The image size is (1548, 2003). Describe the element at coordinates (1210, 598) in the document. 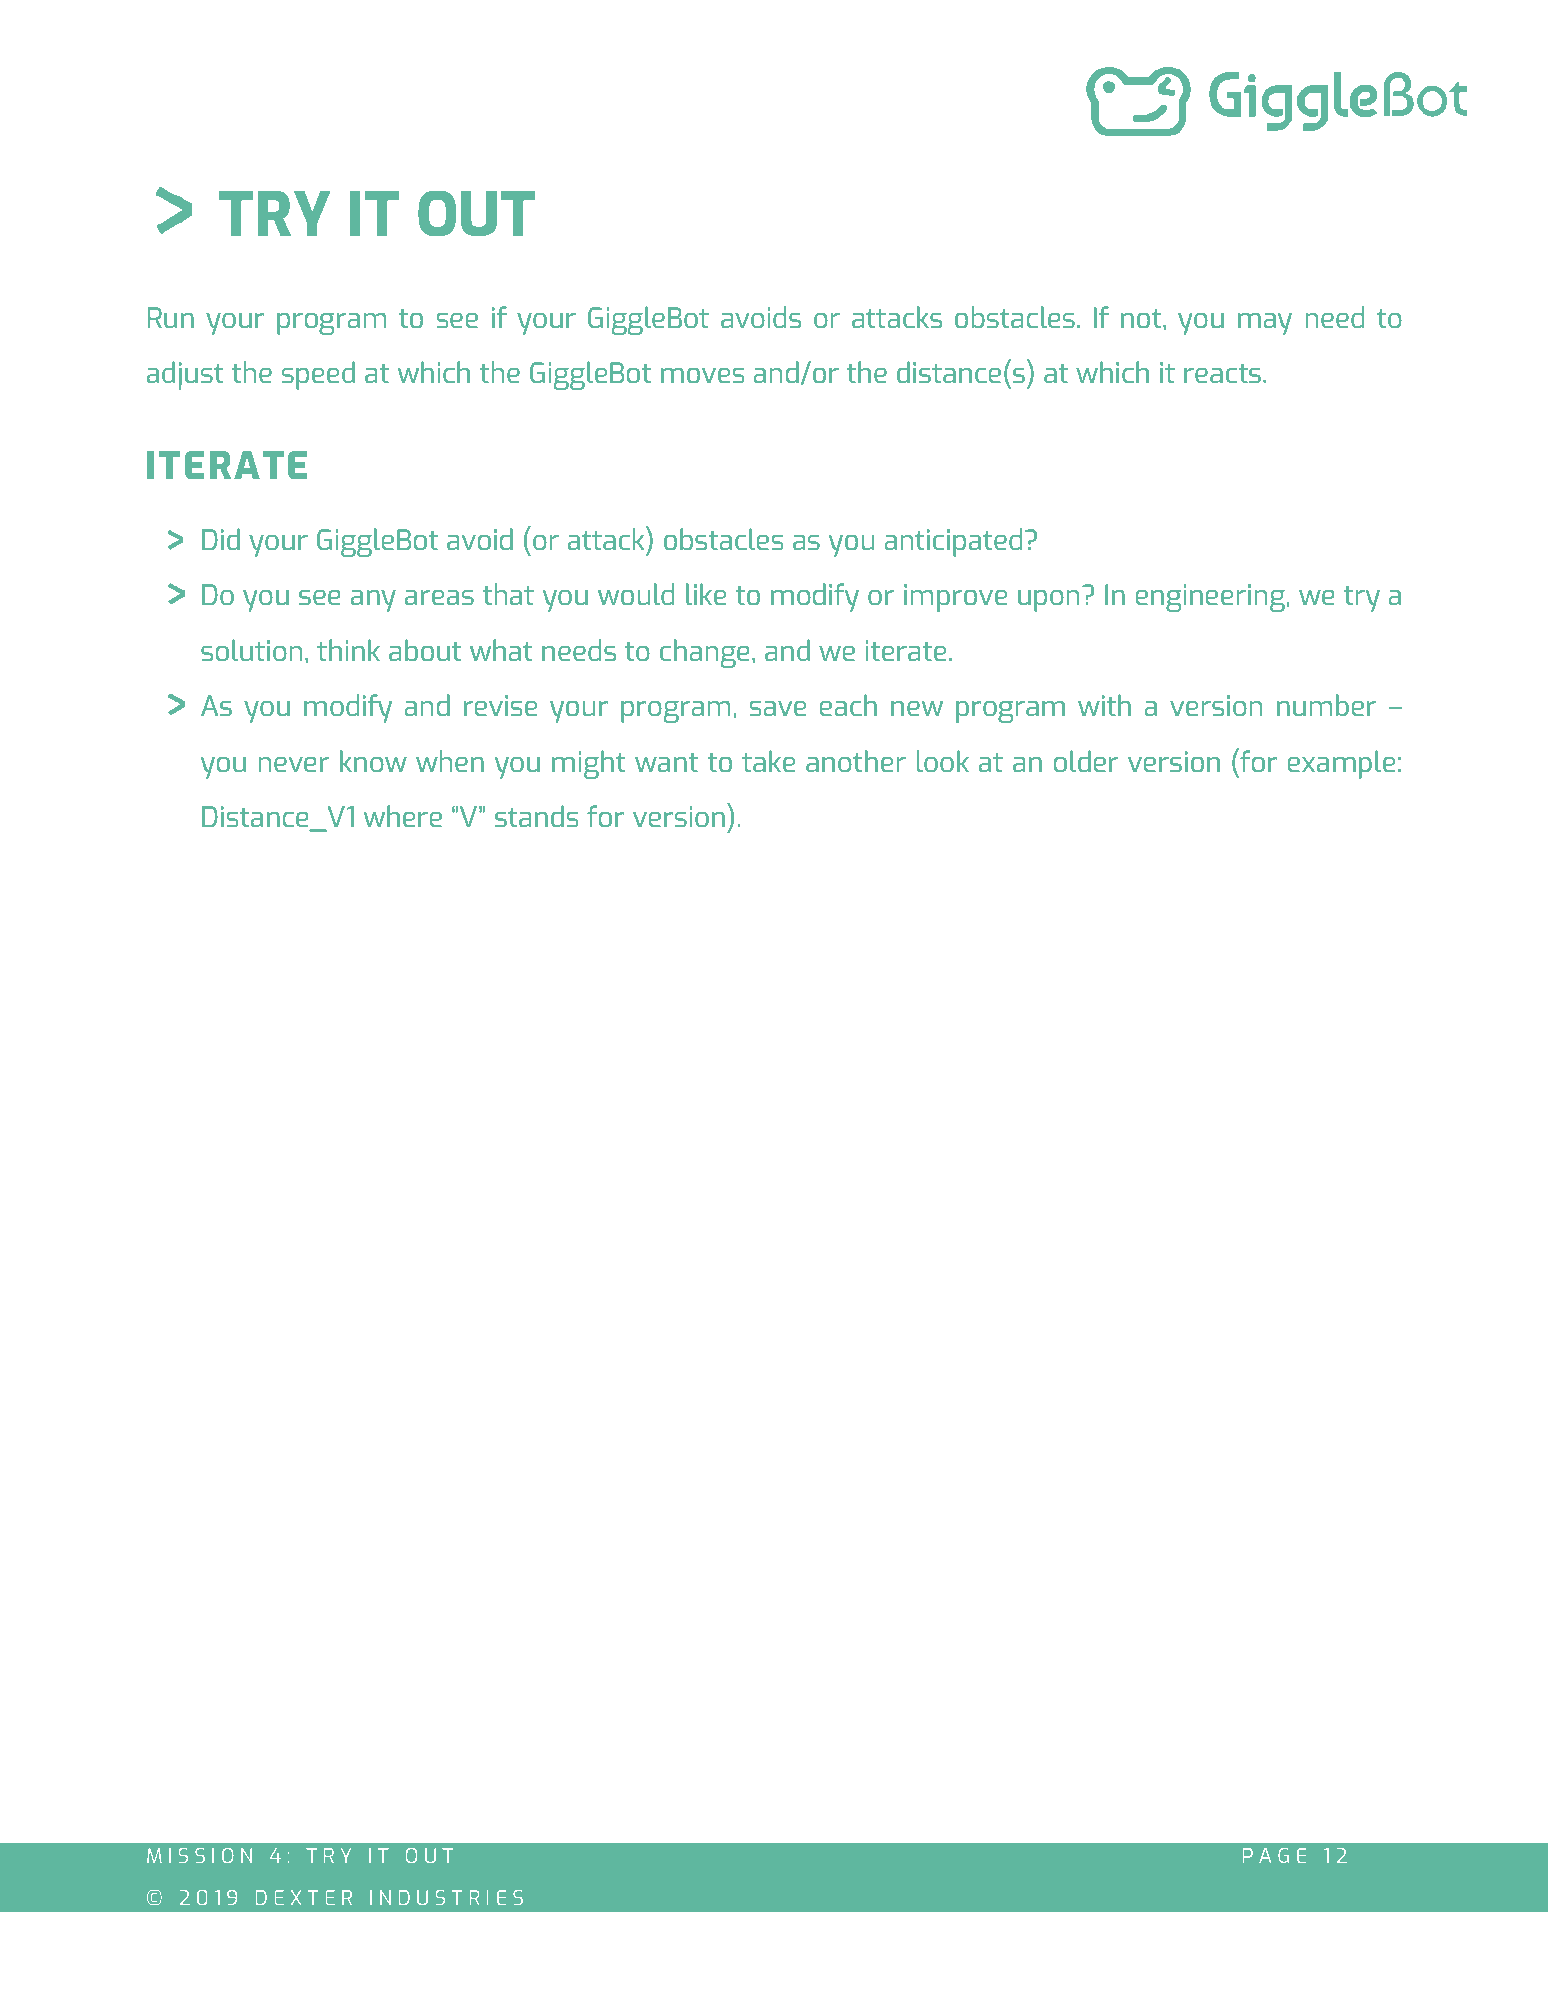

I see `engineering` at that location.
